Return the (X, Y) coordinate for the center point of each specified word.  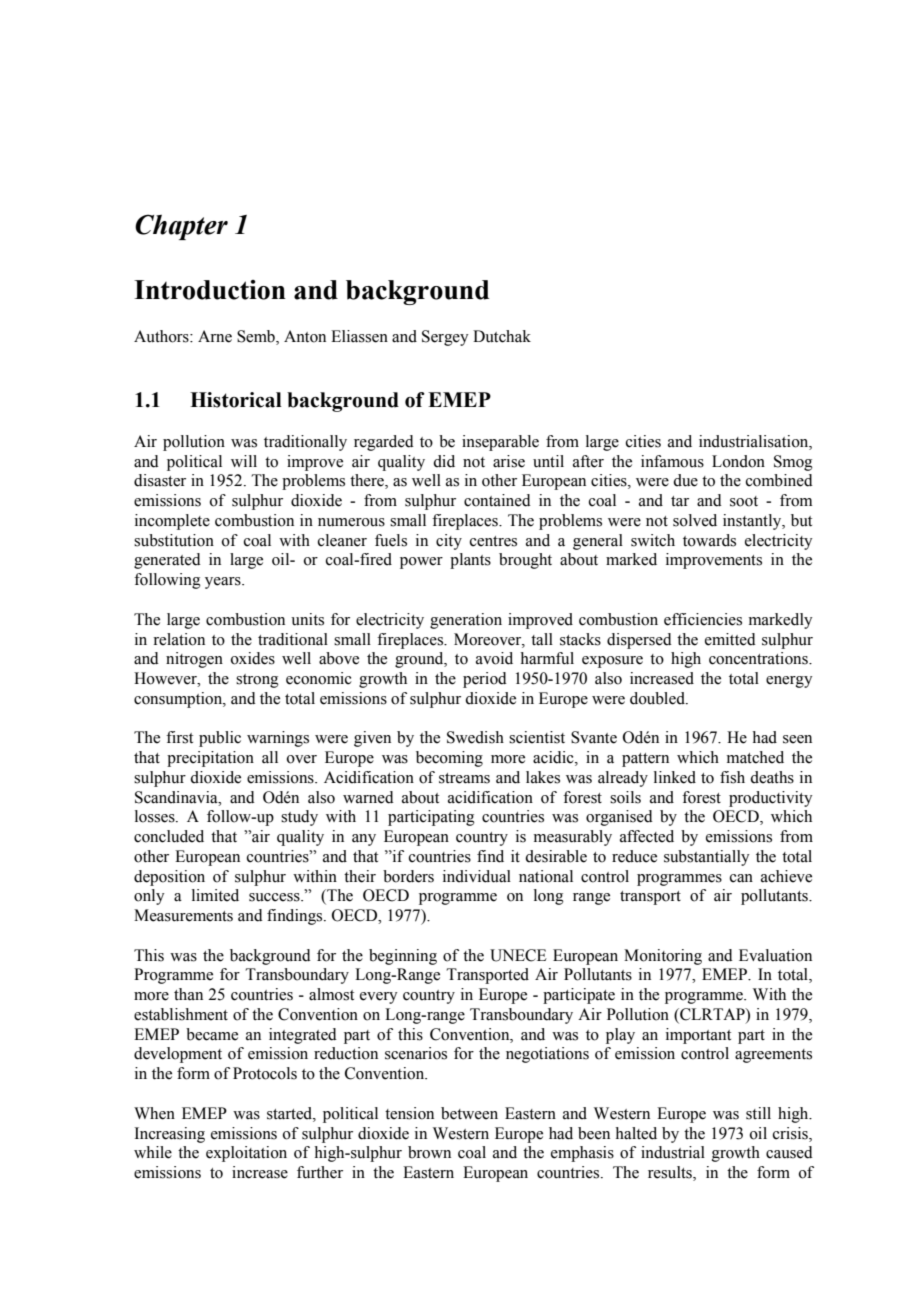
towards (709, 540)
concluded (169, 836)
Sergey (445, 338)
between (469, 1113)
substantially (707, 858)
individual (477, 876)
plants (470, 561)
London (738, 461)
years (224, 583)
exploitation (246, 1154)
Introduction (210, 290)
